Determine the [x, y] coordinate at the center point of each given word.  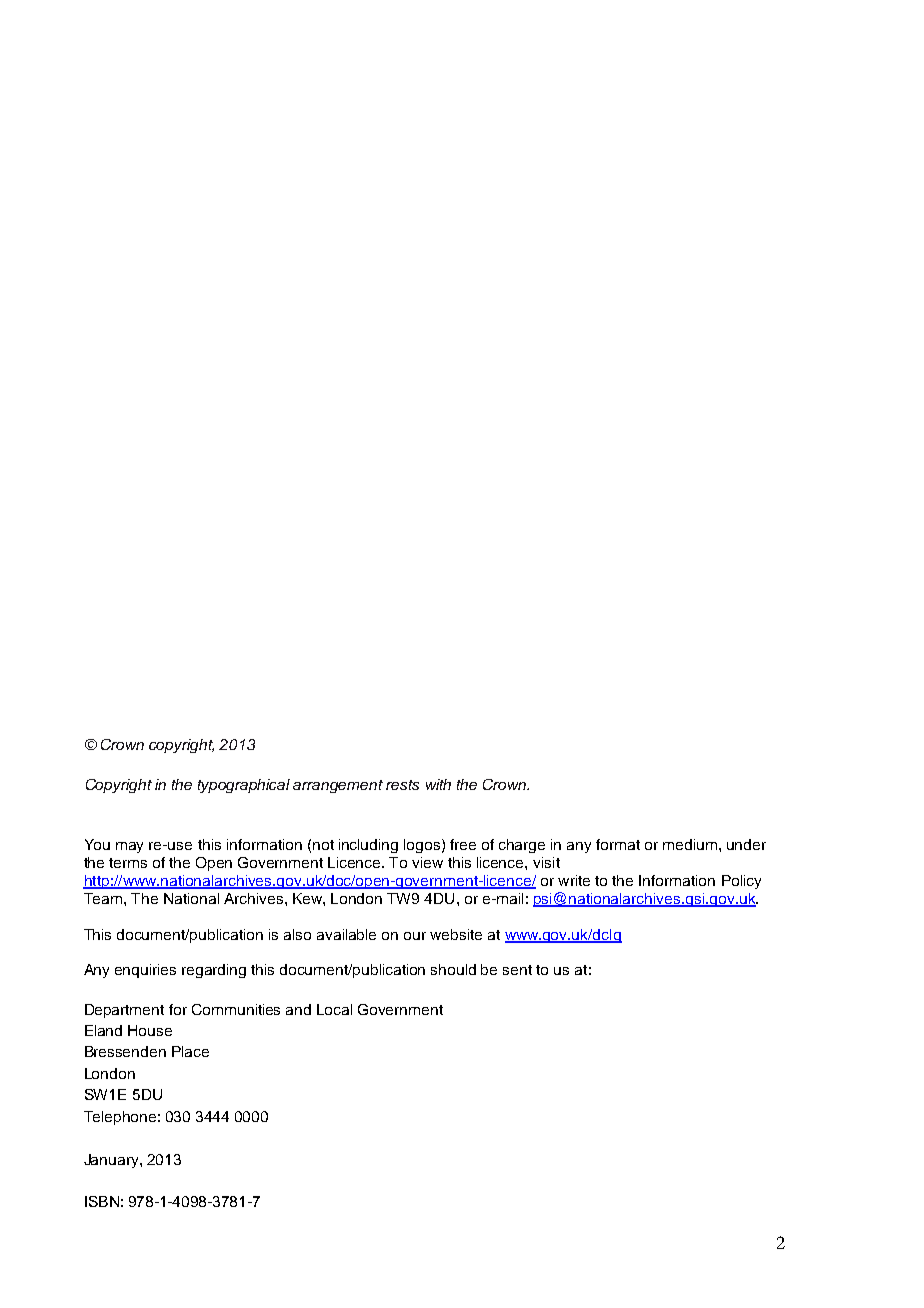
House [150, 1030]
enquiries [145, 971]
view [427, 862]
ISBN [102, 1201]
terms [128, 863]
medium [691, 844]
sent [517, 970]
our [415, 936]
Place [190, 1051]
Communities [236, 1009]
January [112, 1161]
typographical [244, 786]
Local [334, 1009]
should [453, 969]
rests [402, 785]
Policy [741, 882]
